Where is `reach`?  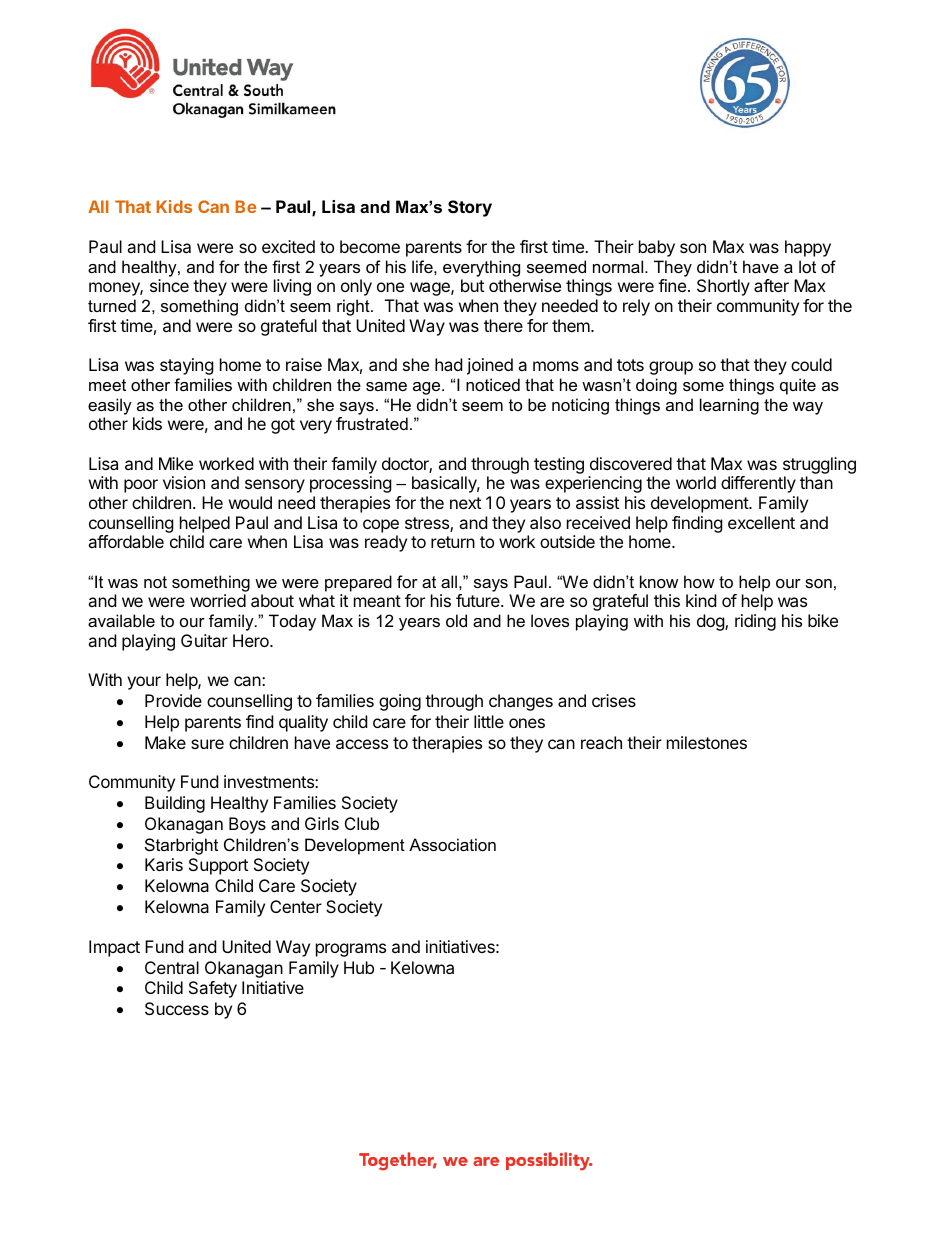 reach is located at coordinates (601, 742).
